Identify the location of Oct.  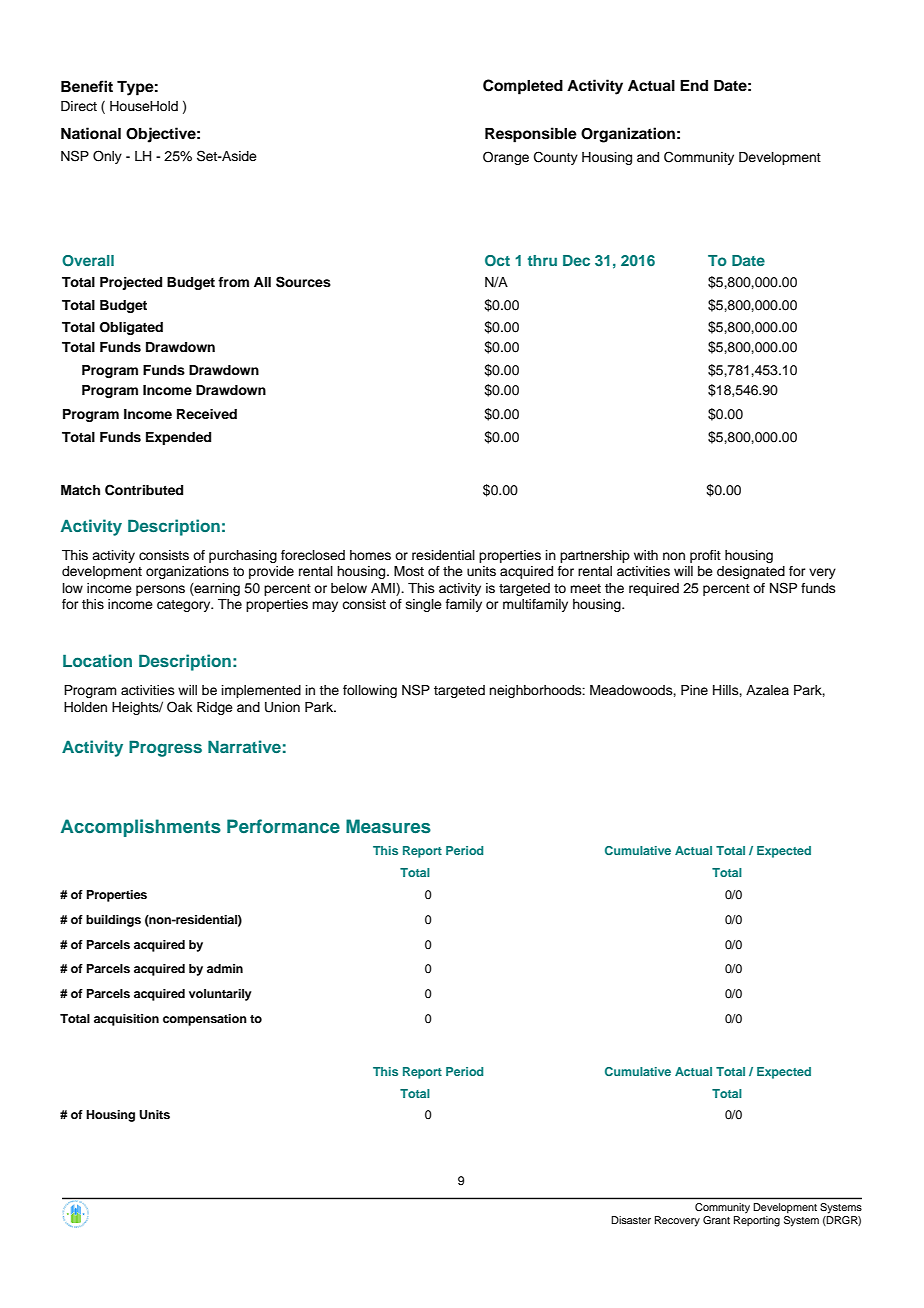
(497, 261).
